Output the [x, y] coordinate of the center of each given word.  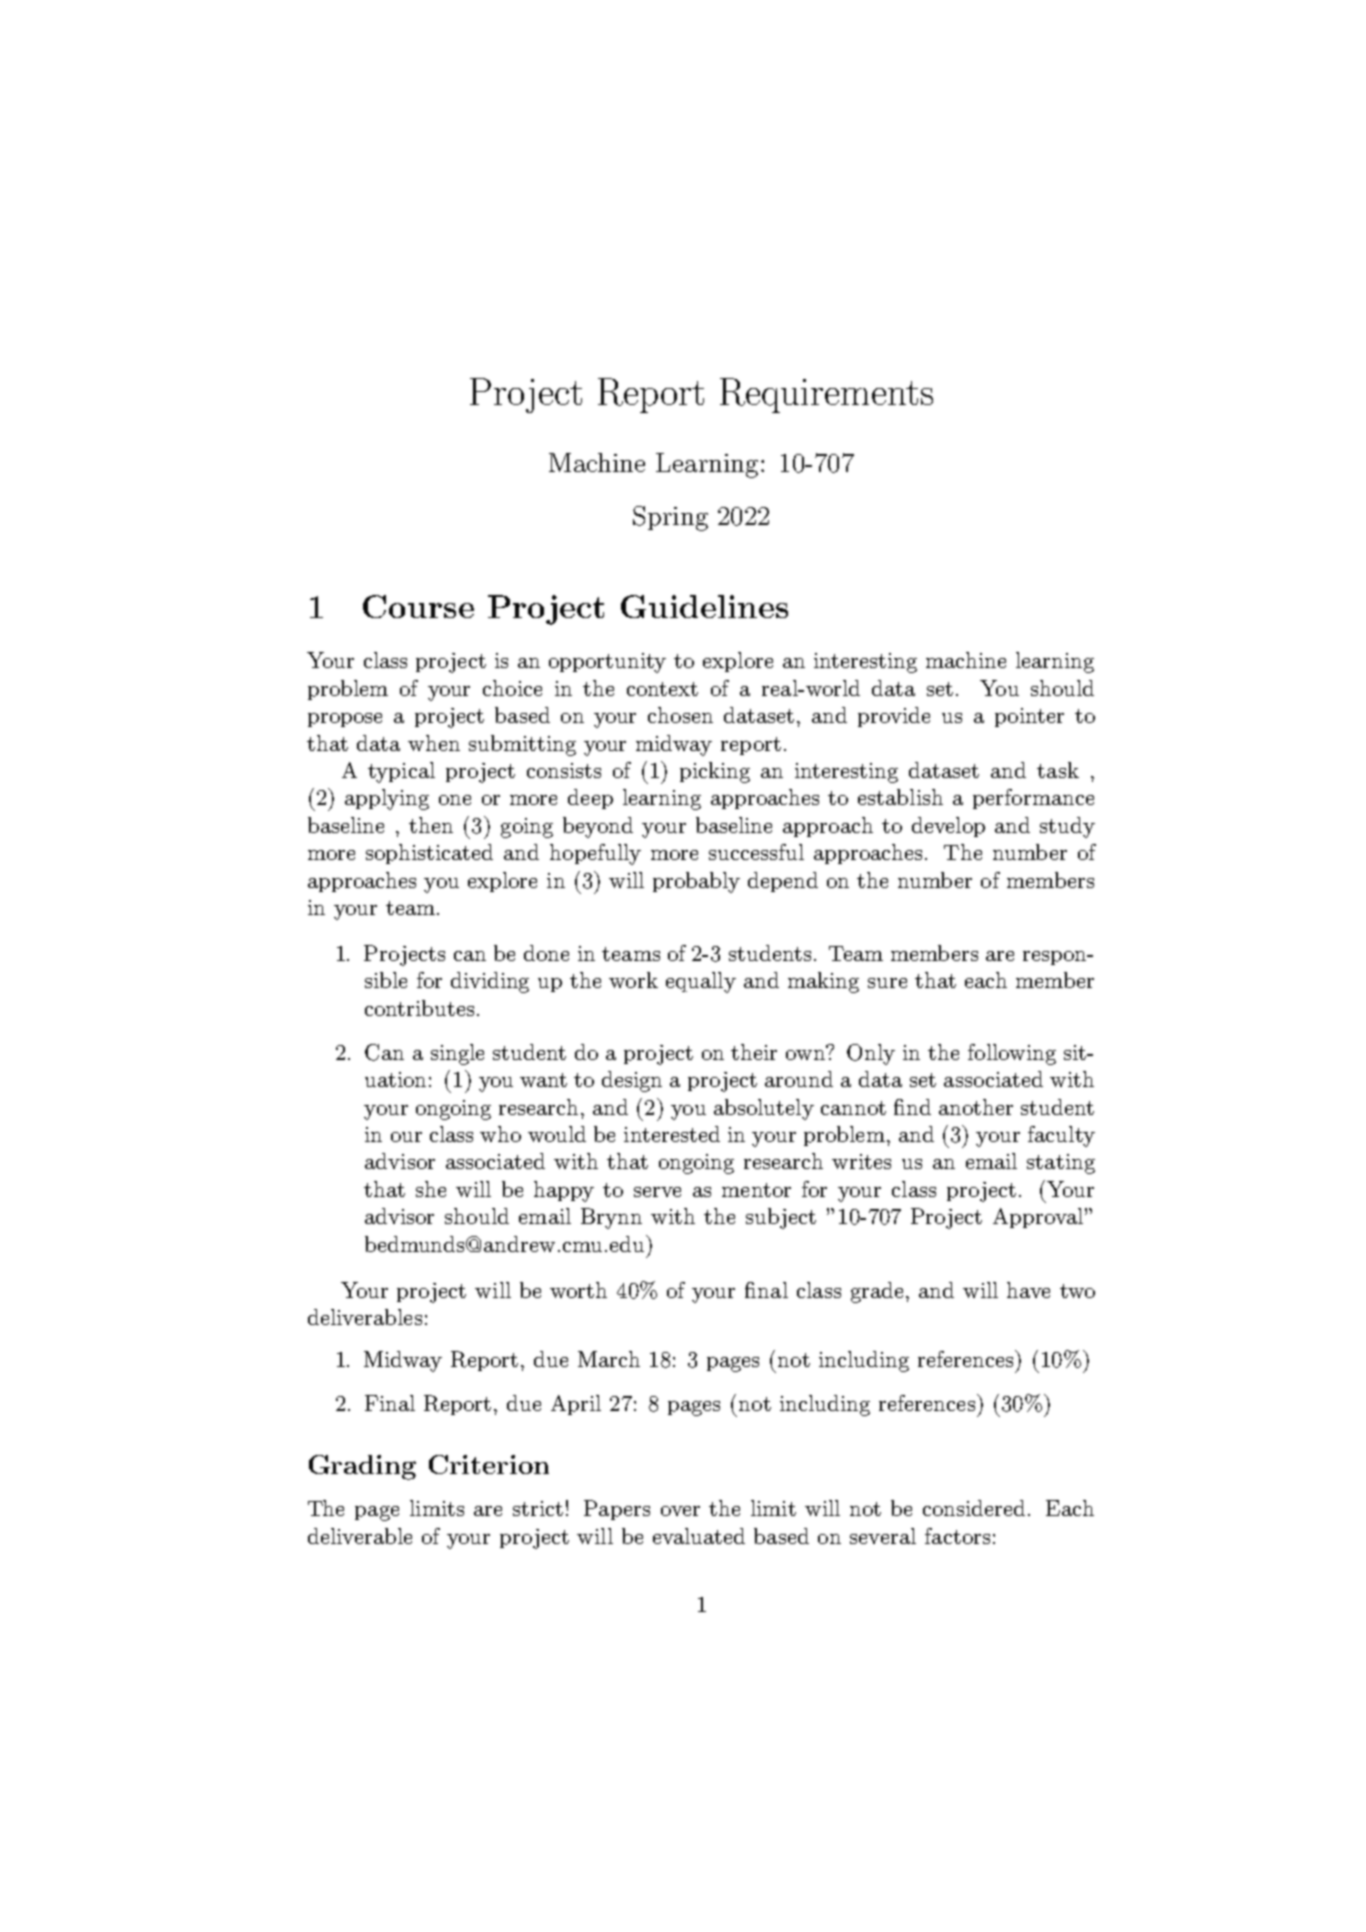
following [1012, 1054]
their [754, 1052]
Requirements [826, 395]
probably [696, 882]
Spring [670, 518]
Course [418, 606]
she [431, 1189]
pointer [1029, 717]
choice [512, 688]
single [457, 1054]
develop [948, 827]
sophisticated [429, 854]
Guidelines [704, 606]
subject [781, 1218]
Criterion [489, 1464]
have [1028, 1290]
